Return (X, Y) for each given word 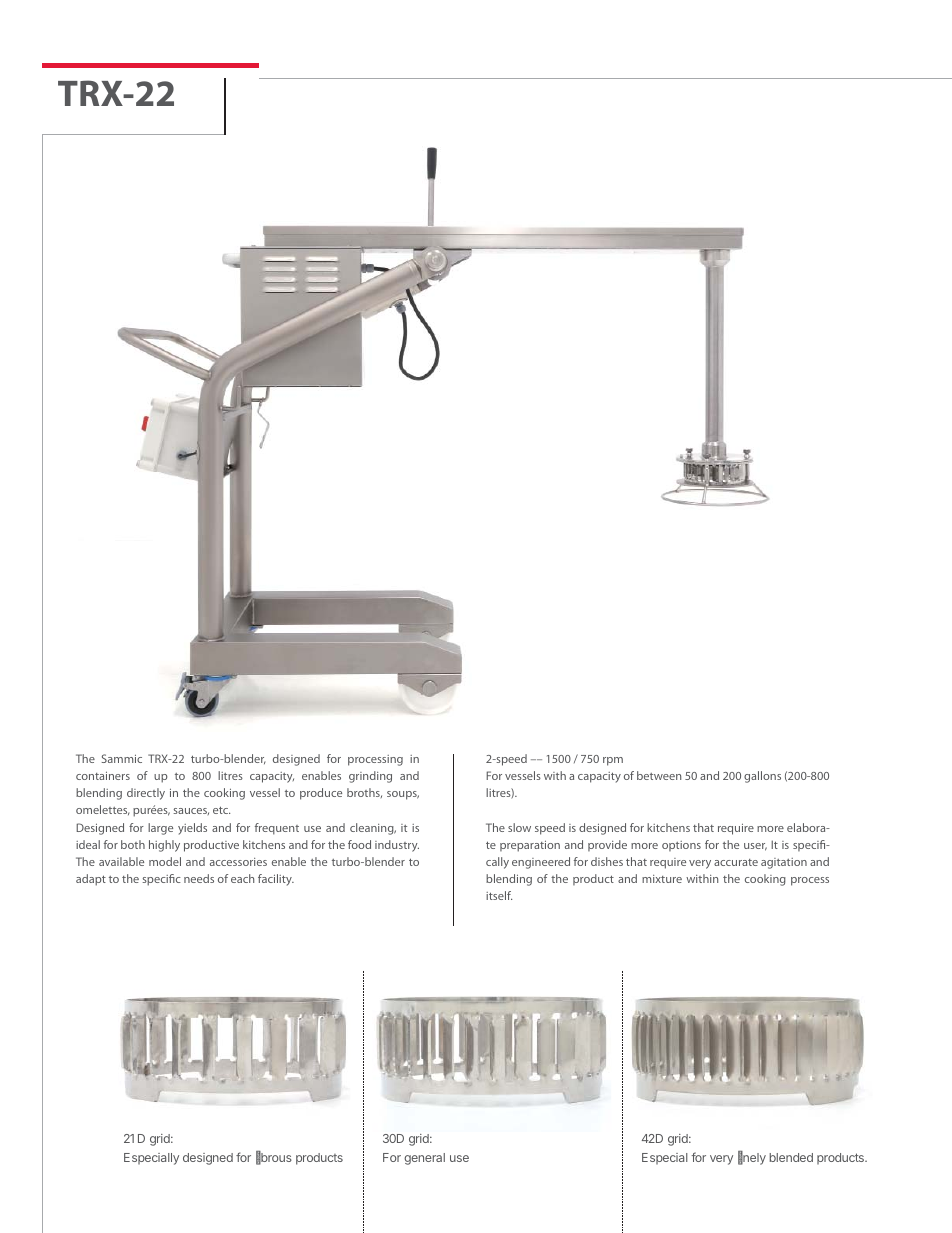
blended (791, 1157)
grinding (370, 777)
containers (103, 775)
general (424, 1159)
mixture (662, 879)
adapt (91, 880)
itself (499, 895)
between (659, 775)
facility (276, 880)
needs (199, 878)
